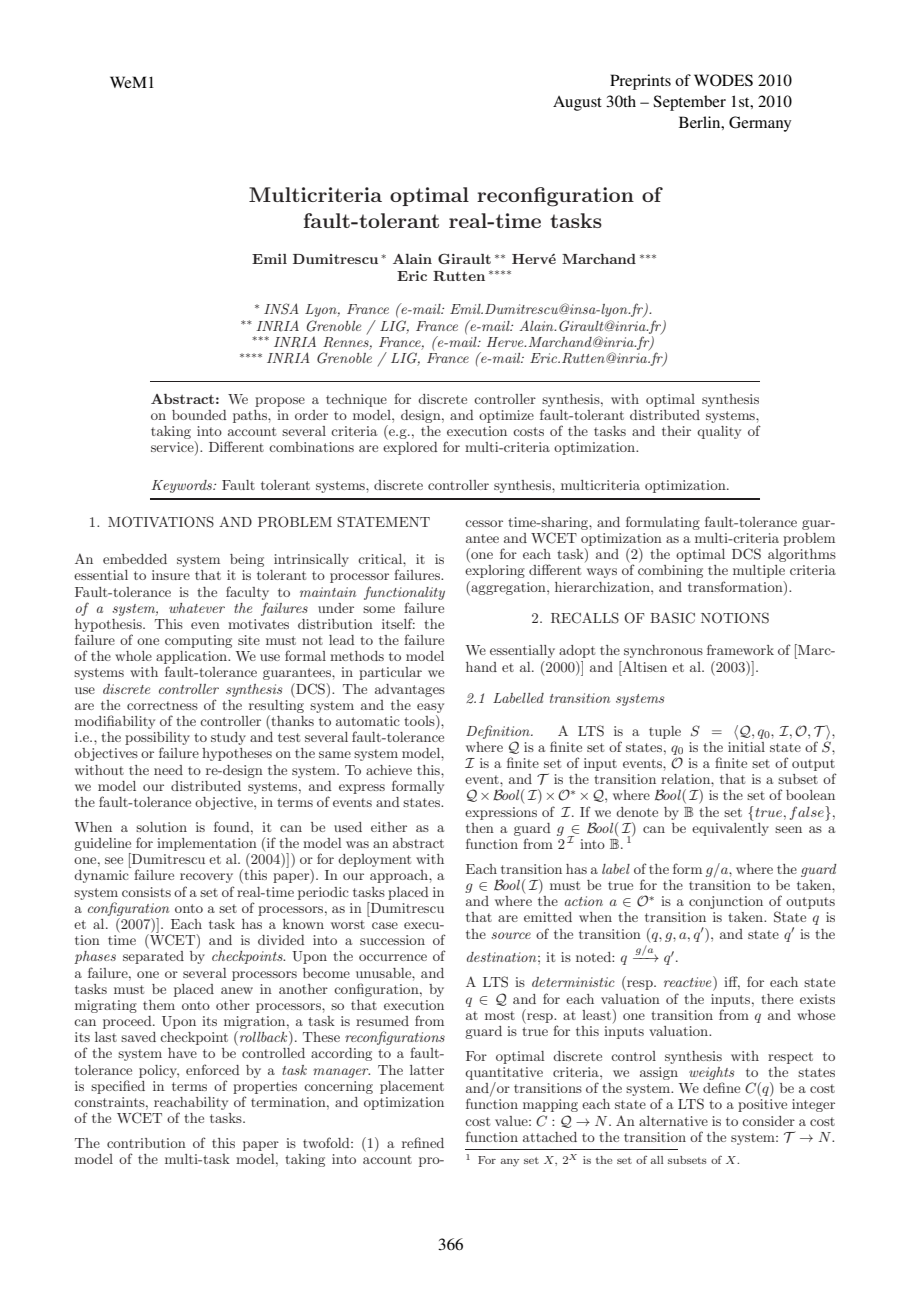 This screenshot has height=1308, width=924. Describe the element at coordinates (577, 103) in the screenshot. I see `August` at that location.
